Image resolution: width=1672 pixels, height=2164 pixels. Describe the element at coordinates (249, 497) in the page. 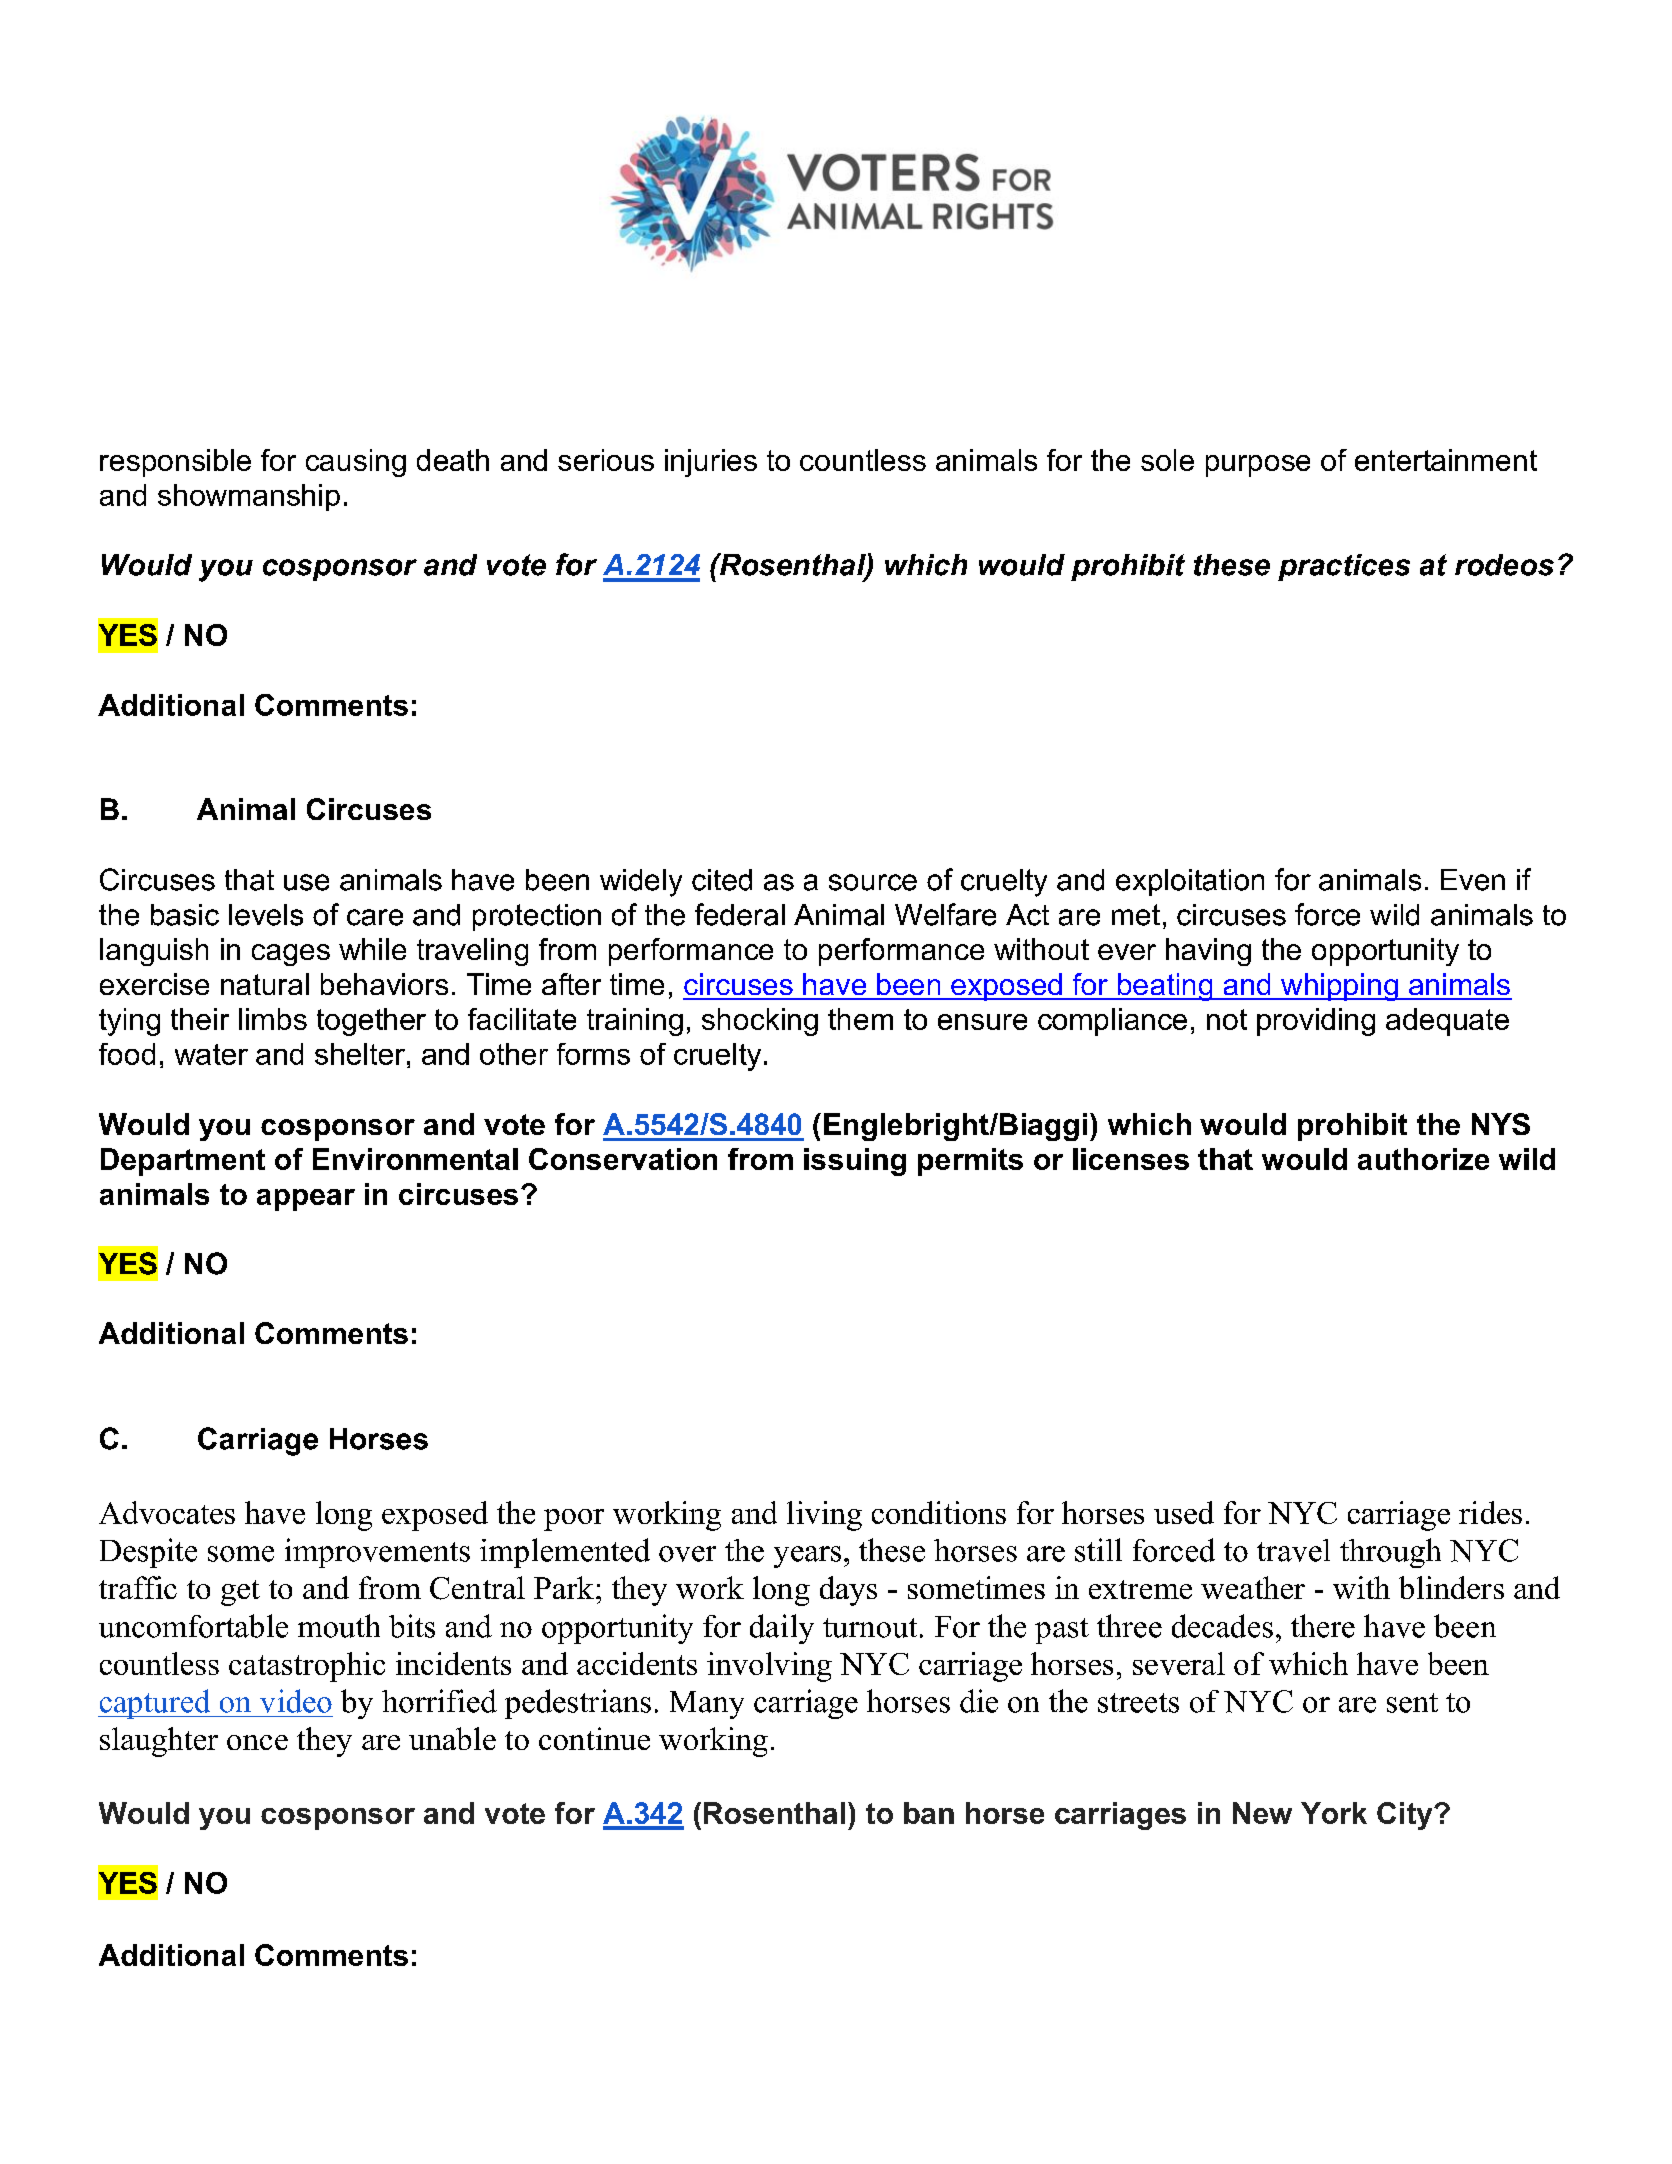

I see `showmanship` at that location.
